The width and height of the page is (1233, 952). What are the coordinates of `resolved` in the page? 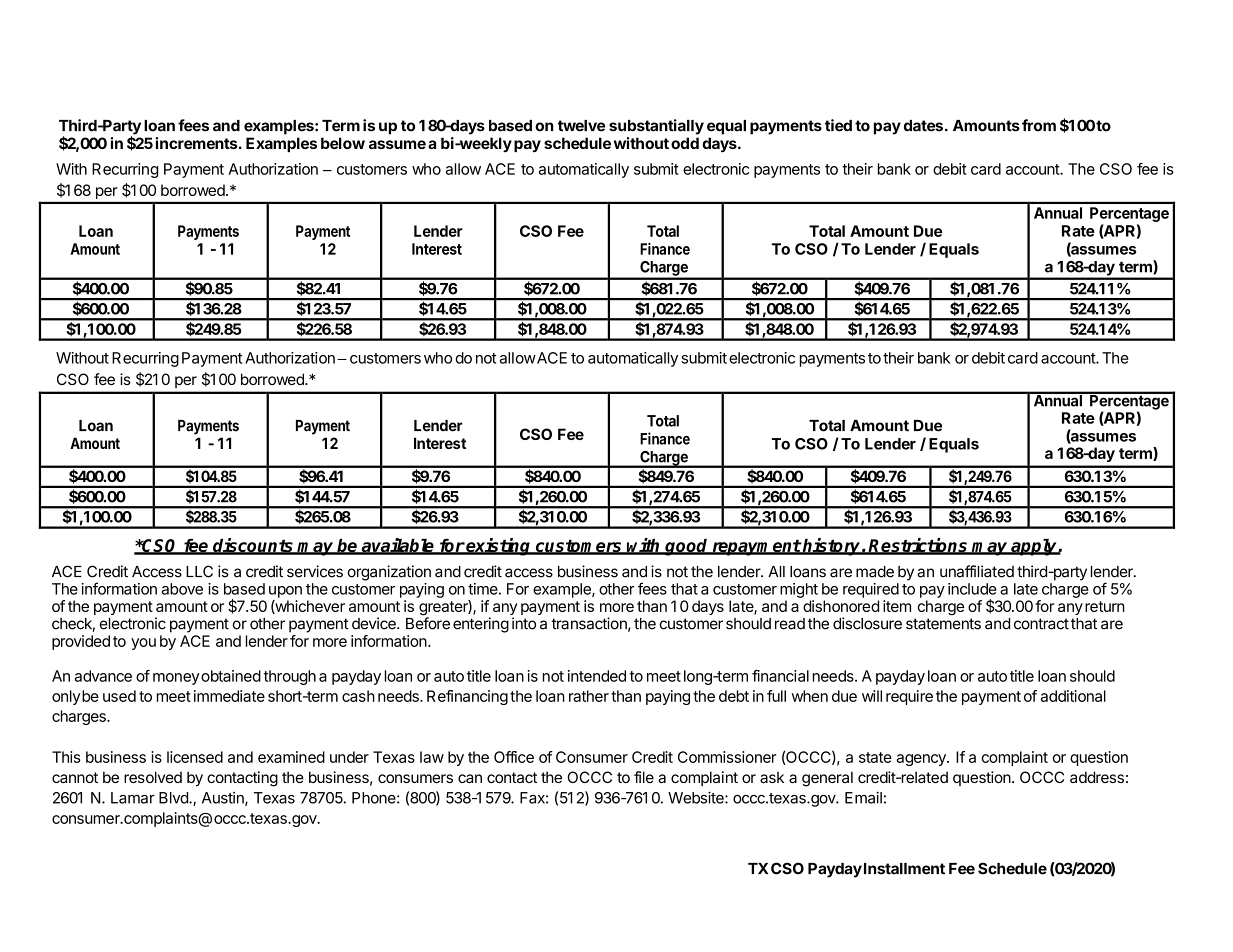 It's located at (153, 777).
